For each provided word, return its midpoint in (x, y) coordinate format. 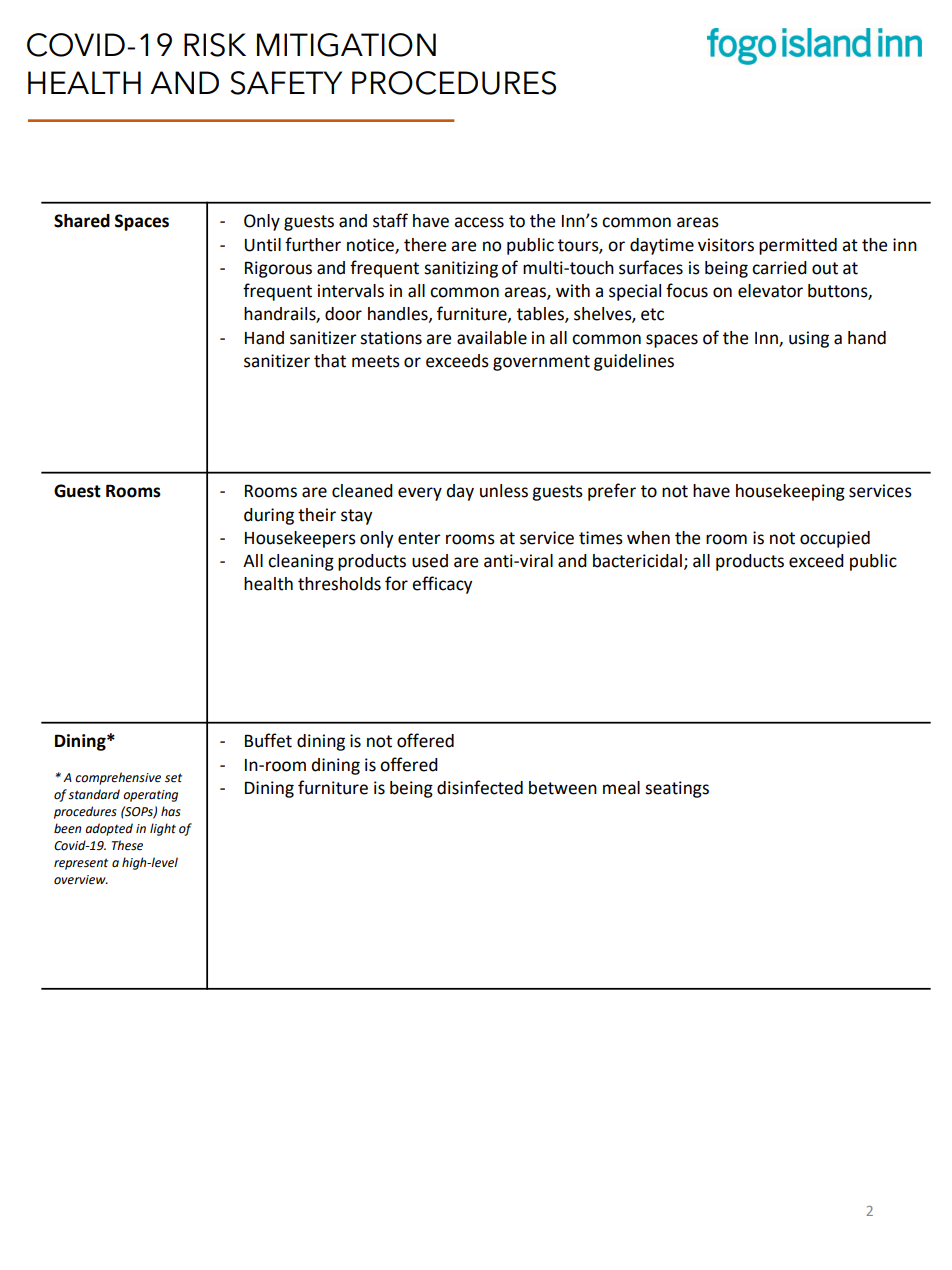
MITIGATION (346, 45)
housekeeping (790, 492)
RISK (215, 45)
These (127, 845)
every (420, 494)
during (269, 516)
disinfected (480, 787)
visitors (726, 245)
